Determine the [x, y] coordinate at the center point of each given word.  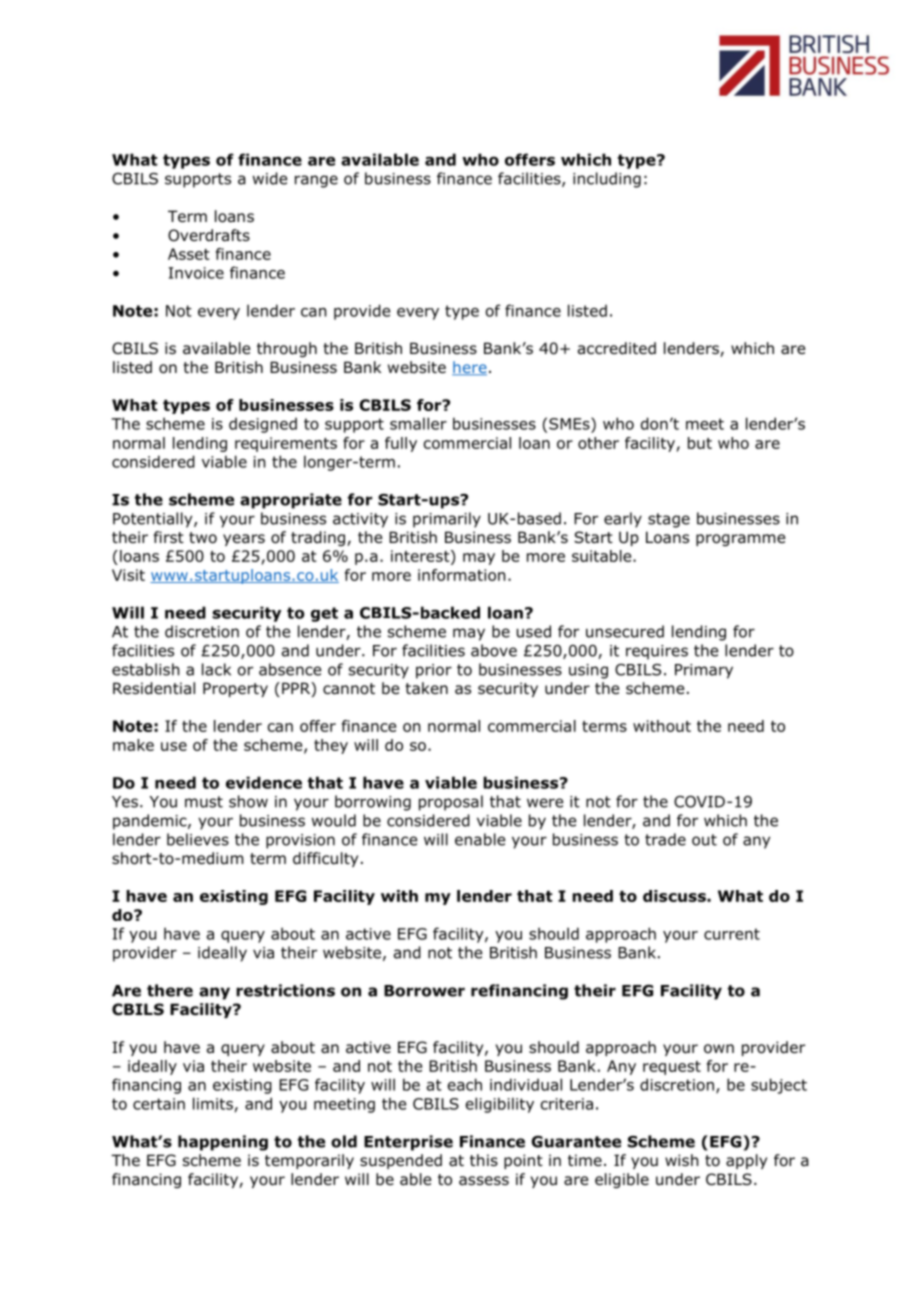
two [203, 538]
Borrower [424, 991]
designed [263, 425]
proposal [451, 803]
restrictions [285, 990]
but [700, 443]
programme [740, 540]
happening [223, 1143]
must [204, 802]
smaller [418, 423]
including [607, 180]
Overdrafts [209, 235]
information [461, 575]
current [732, 934]
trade [665, 839]
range [316, 181]
